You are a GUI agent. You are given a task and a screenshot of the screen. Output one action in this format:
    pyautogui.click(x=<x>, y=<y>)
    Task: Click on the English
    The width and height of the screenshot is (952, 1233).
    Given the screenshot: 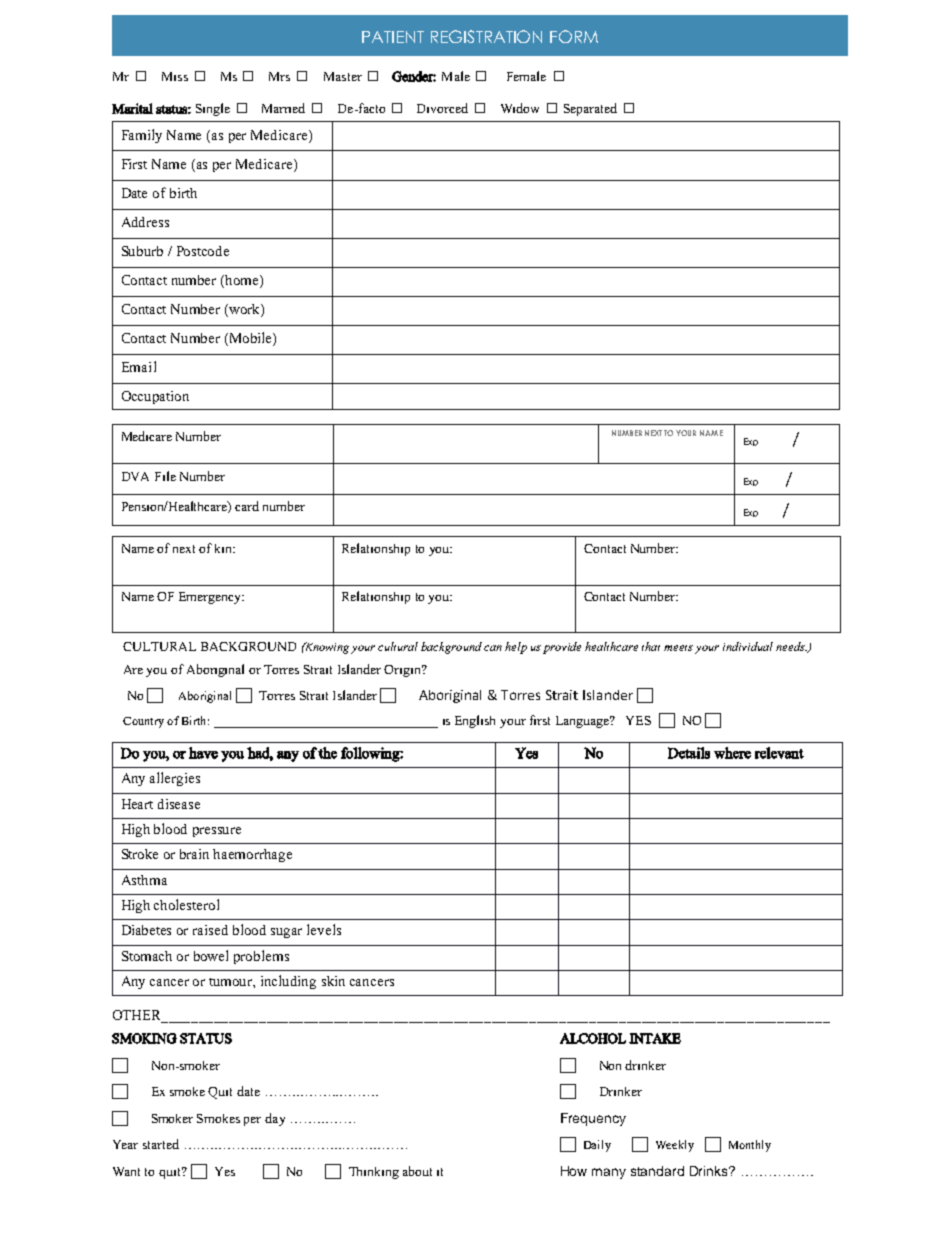 What is the action you would take?
    pyautogui.click(x=475, y=721)
